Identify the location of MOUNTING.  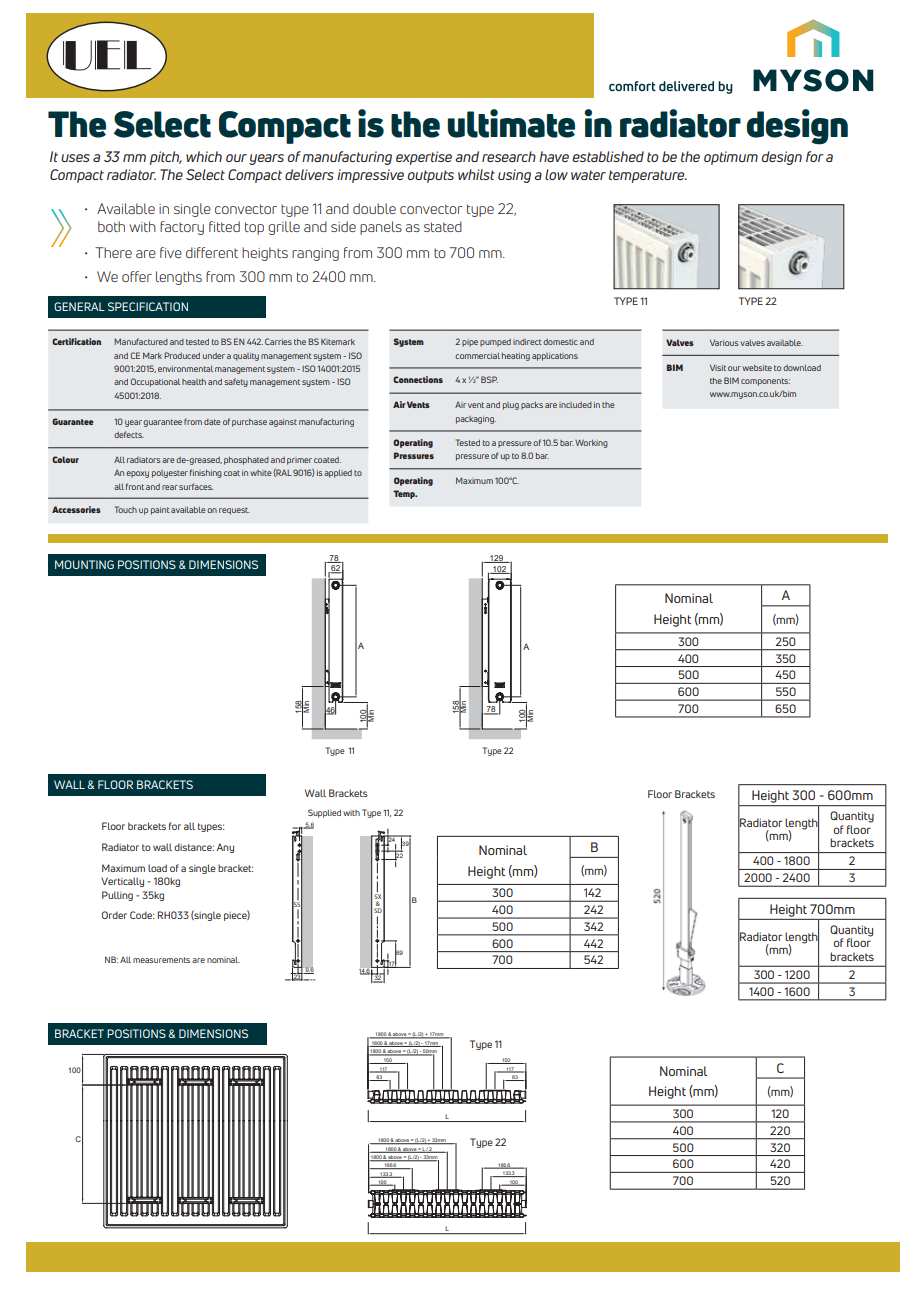
(84, 564).
